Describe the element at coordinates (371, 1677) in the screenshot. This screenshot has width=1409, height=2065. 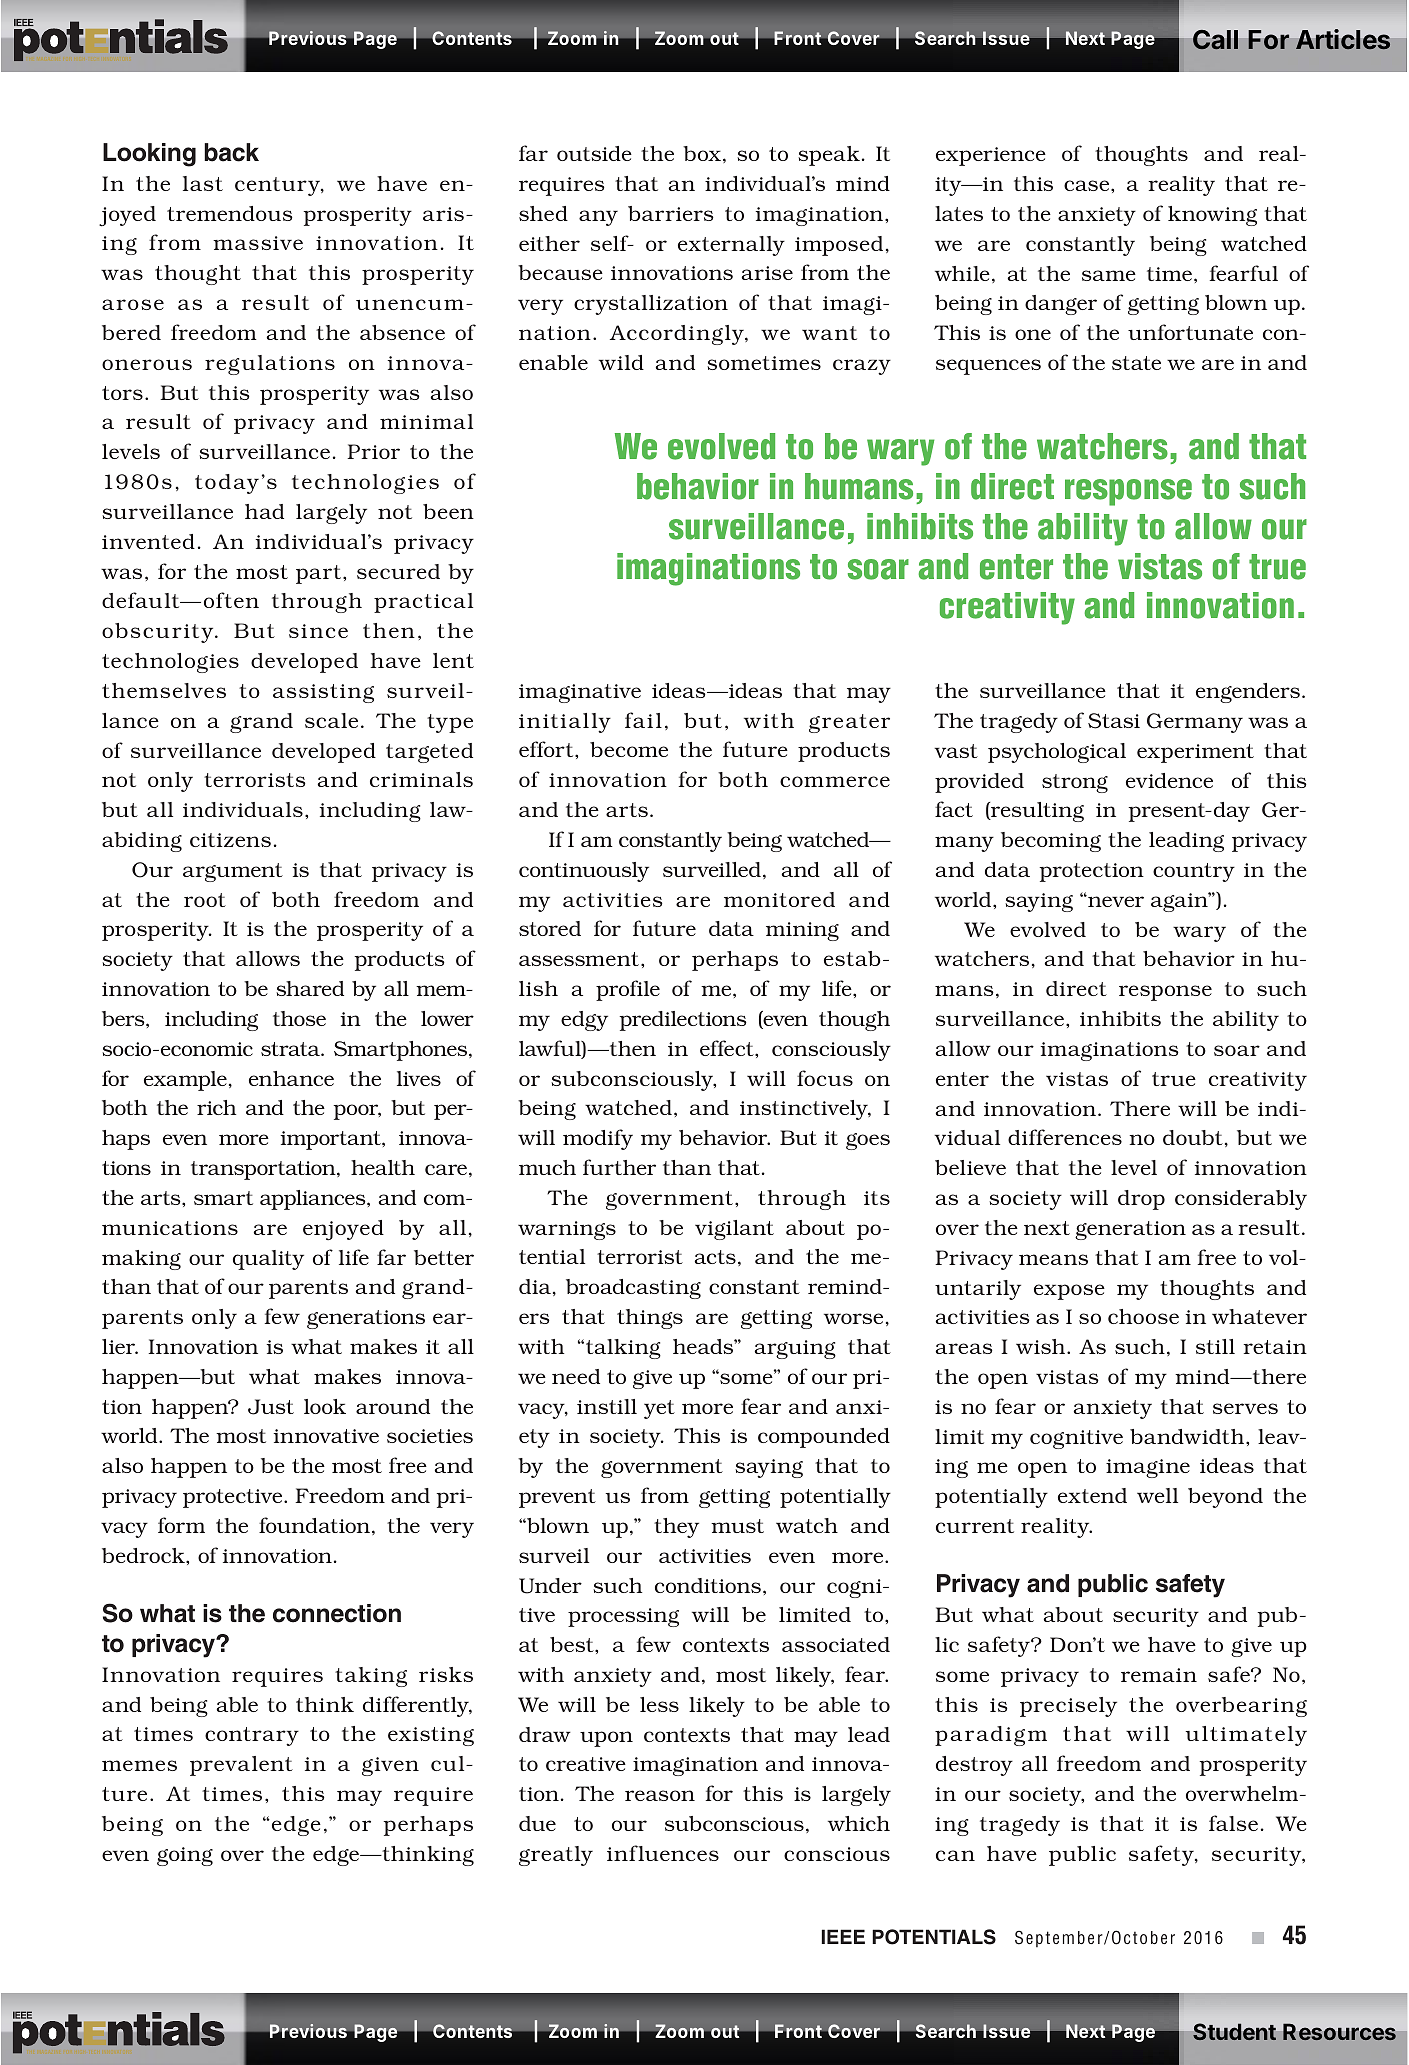
I see `taking` at that location.
